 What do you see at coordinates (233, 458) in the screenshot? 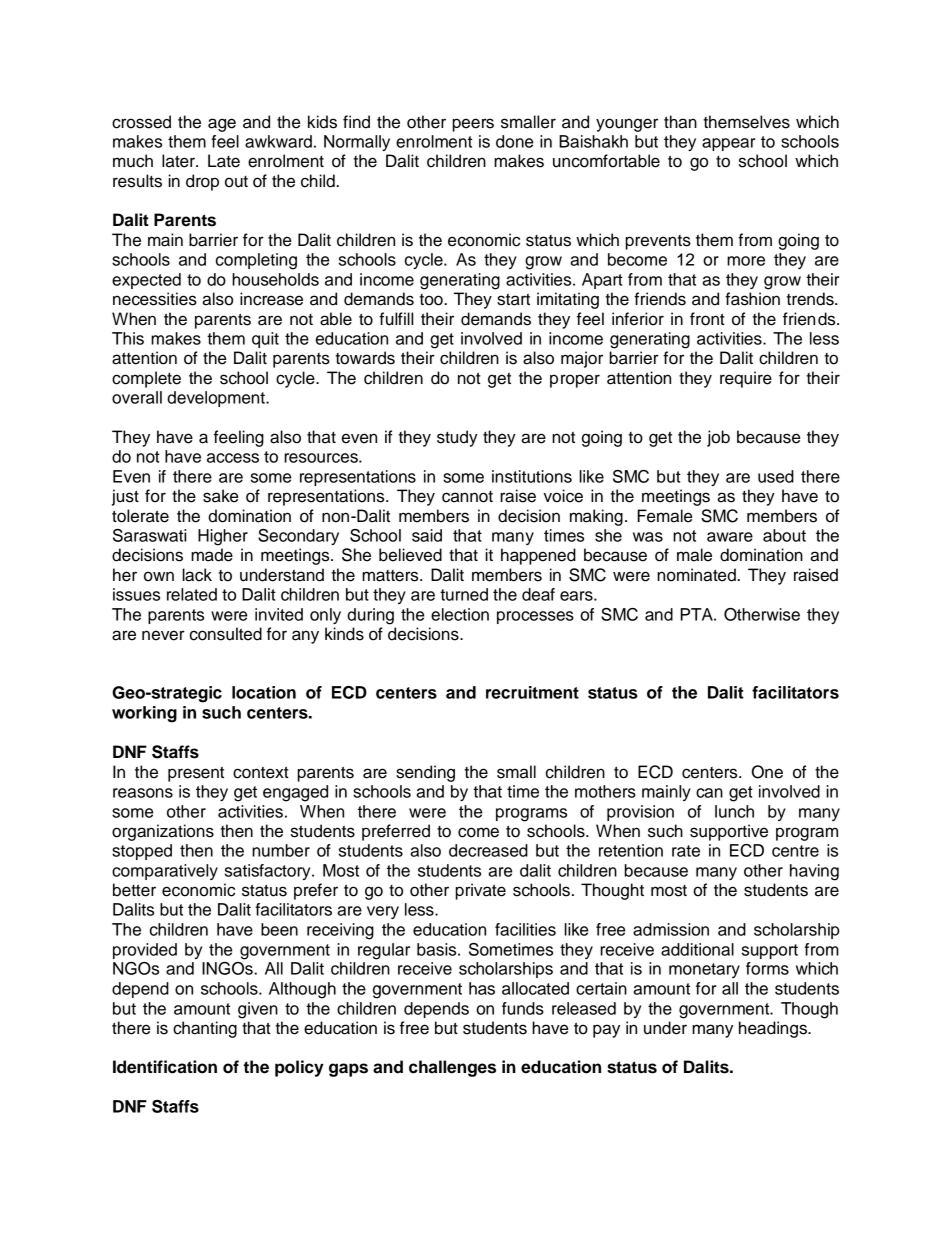
I see `access` at bounding box center [233, 458].
